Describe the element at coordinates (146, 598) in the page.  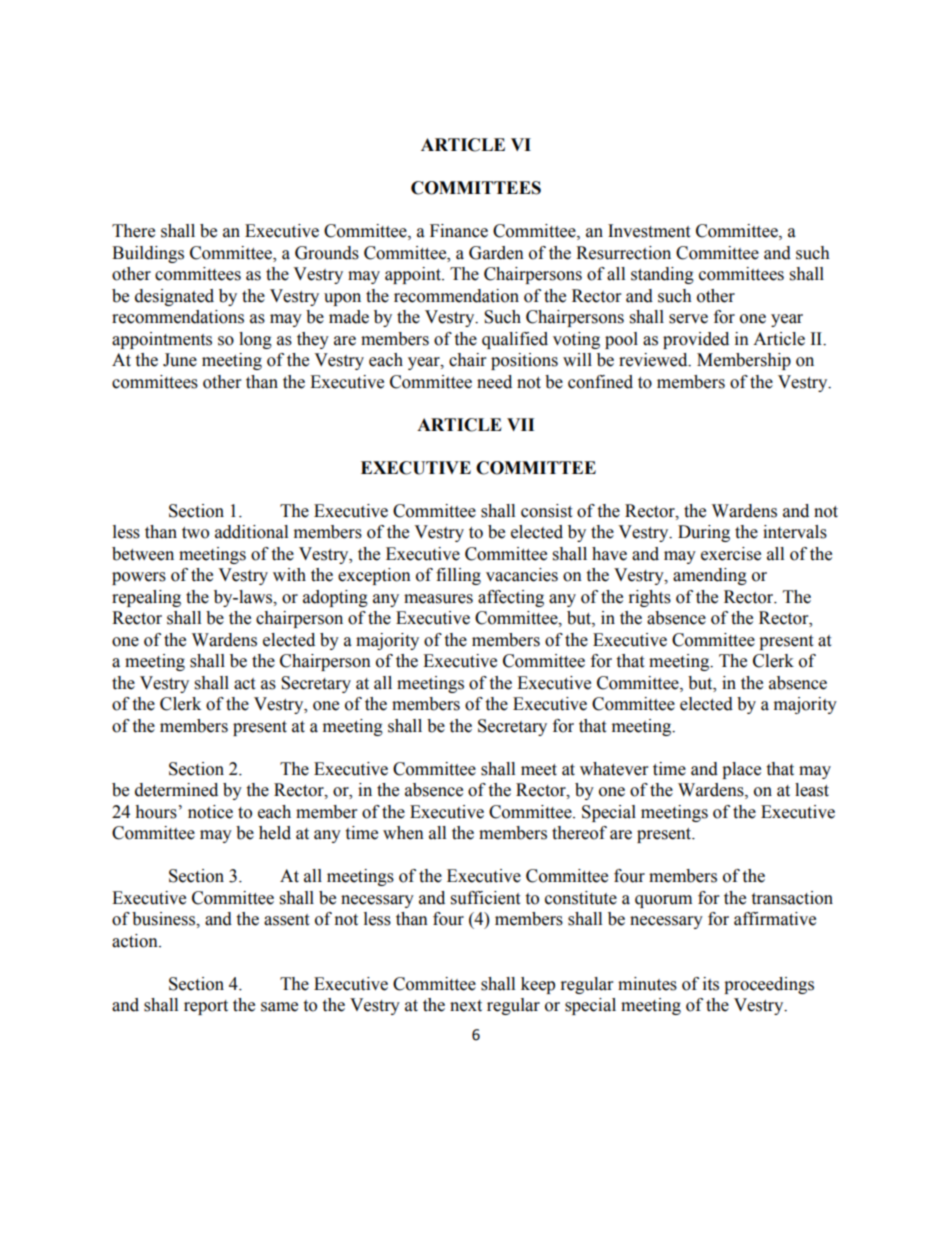
I see `repealing` at that location.
